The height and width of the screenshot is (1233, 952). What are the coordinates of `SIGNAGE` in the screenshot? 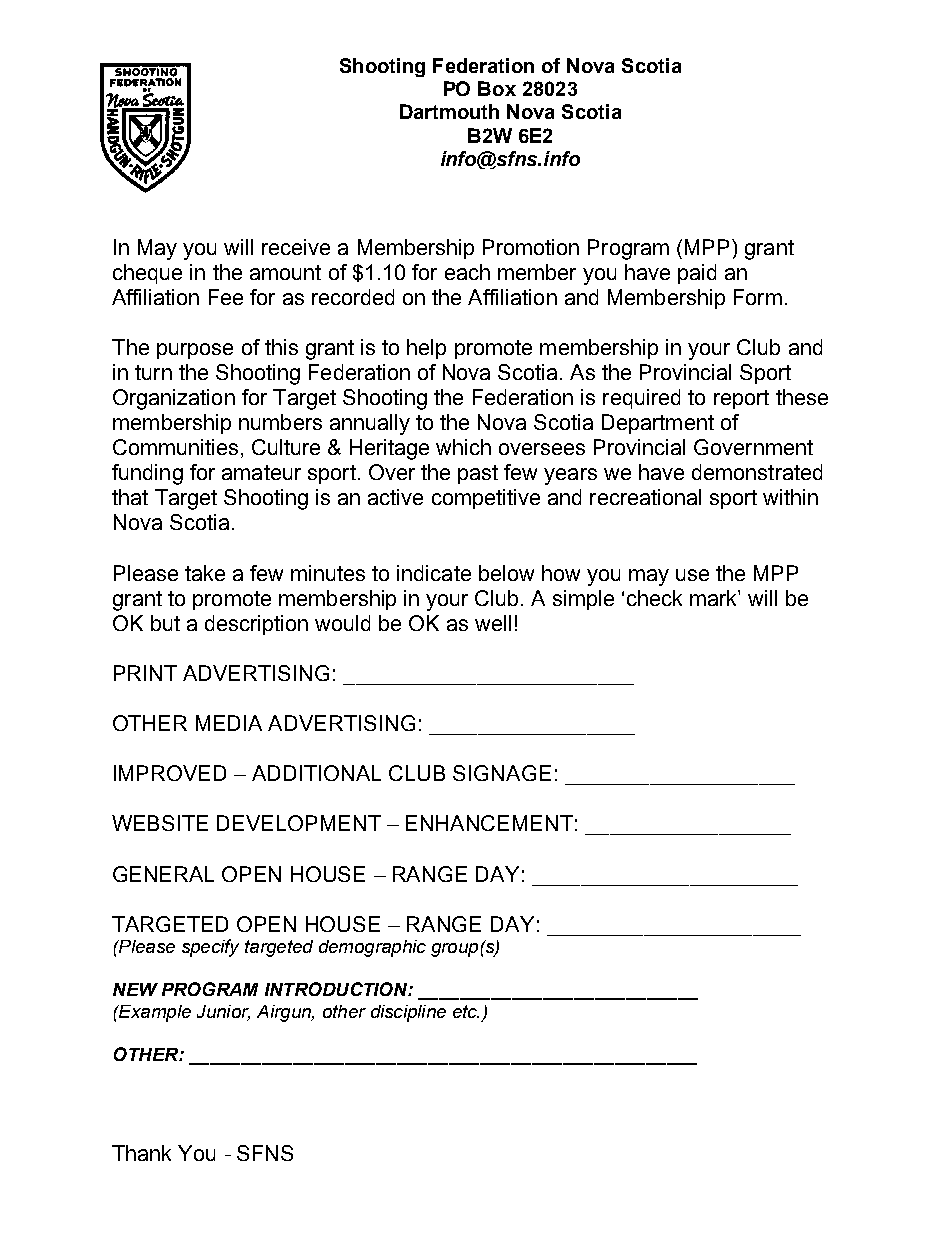 It's located at (502, 773).
